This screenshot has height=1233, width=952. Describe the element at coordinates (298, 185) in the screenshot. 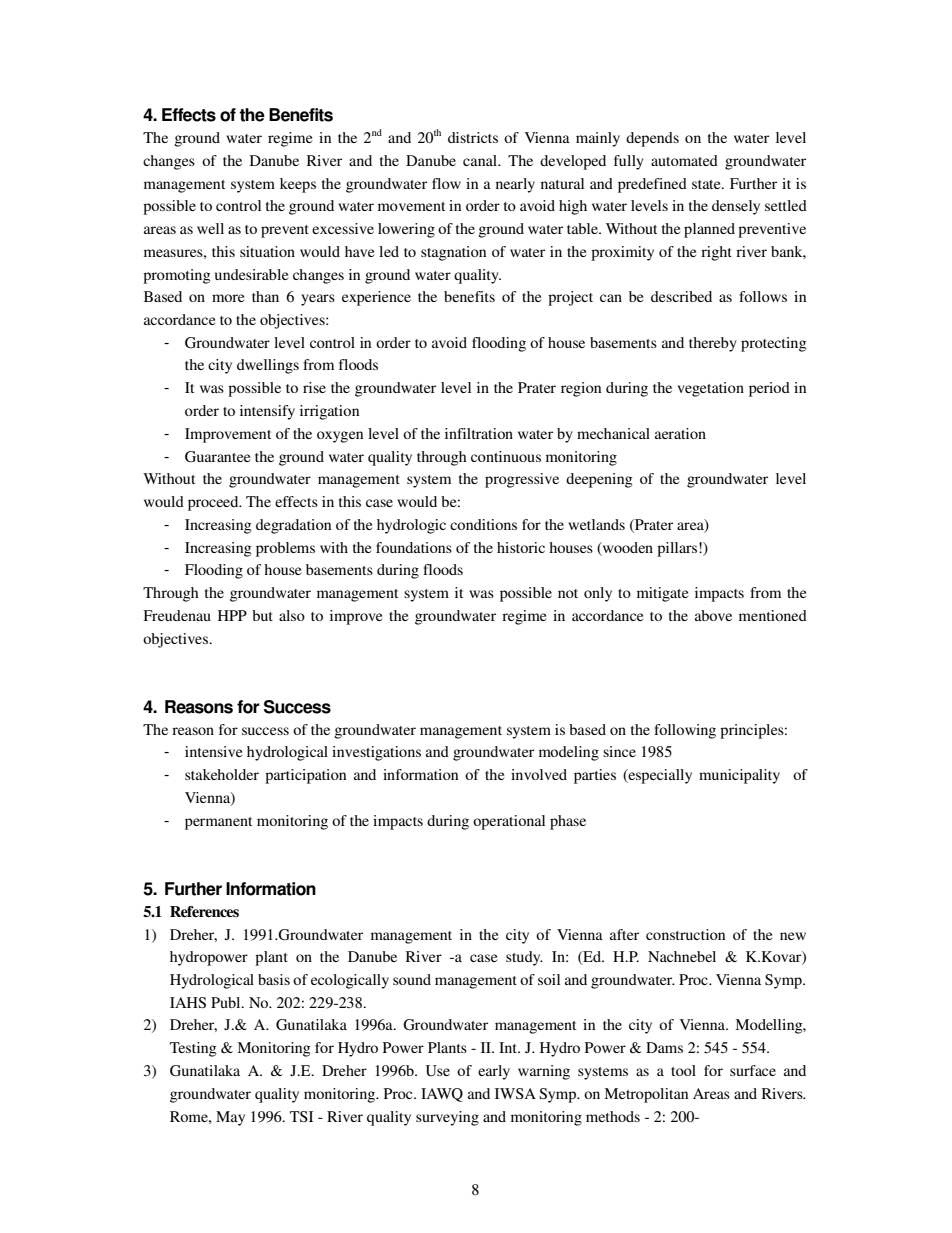

I see `keeps` at that location.
